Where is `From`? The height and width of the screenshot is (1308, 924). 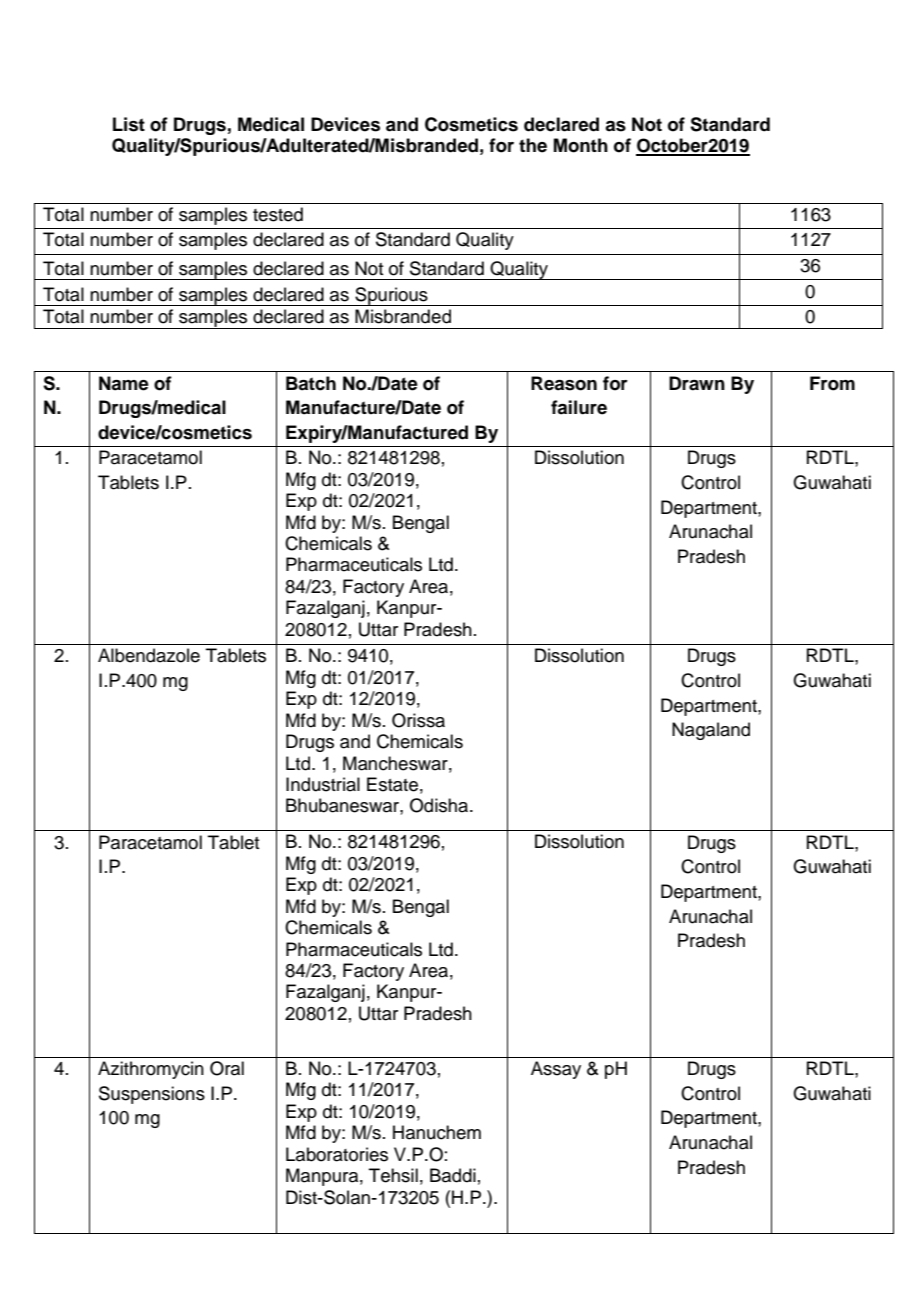
From is located at coordinates (832, 383).
